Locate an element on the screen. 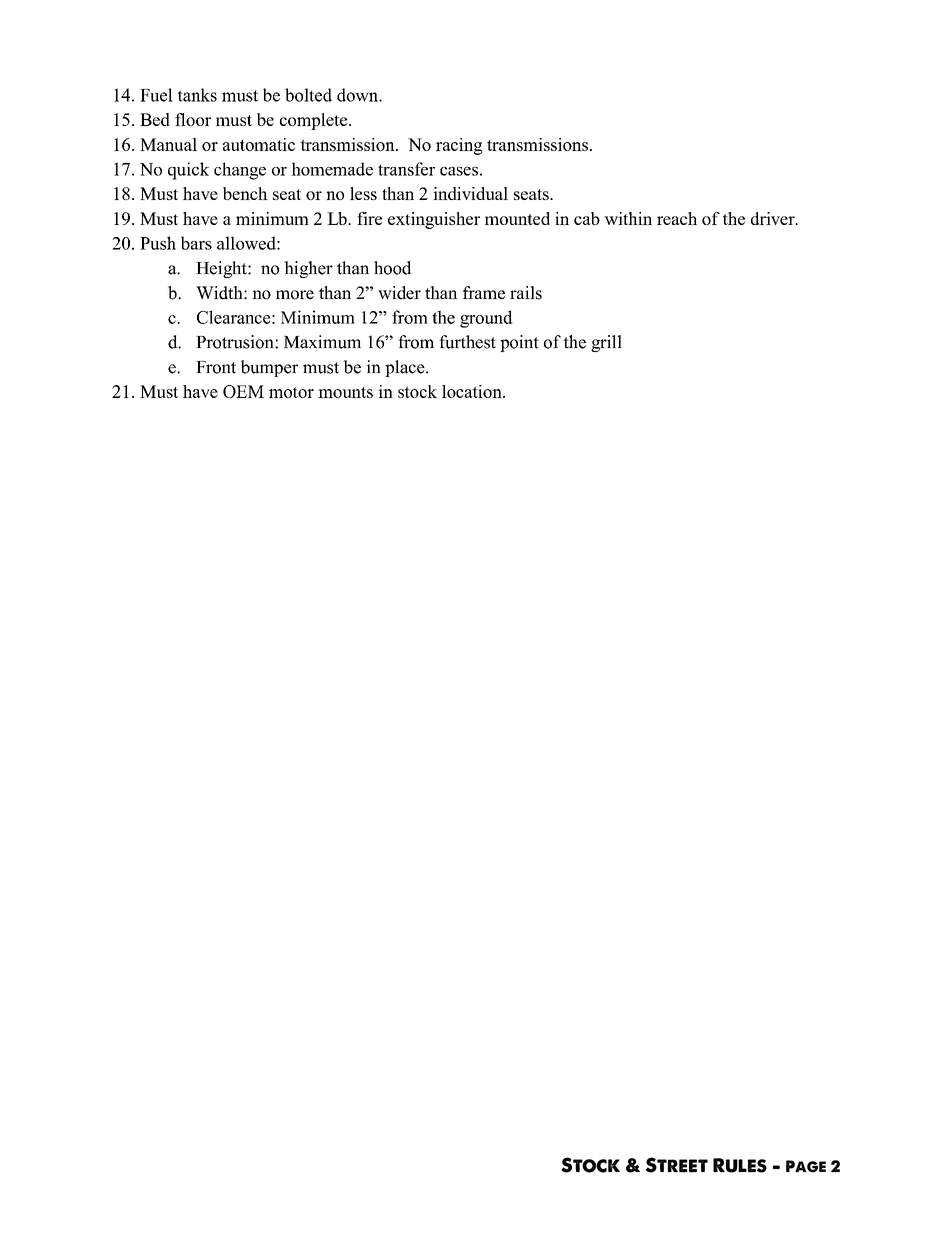 The height and width of the screenshot is (1233, 952). ground is located at coordinates (486, 319).
